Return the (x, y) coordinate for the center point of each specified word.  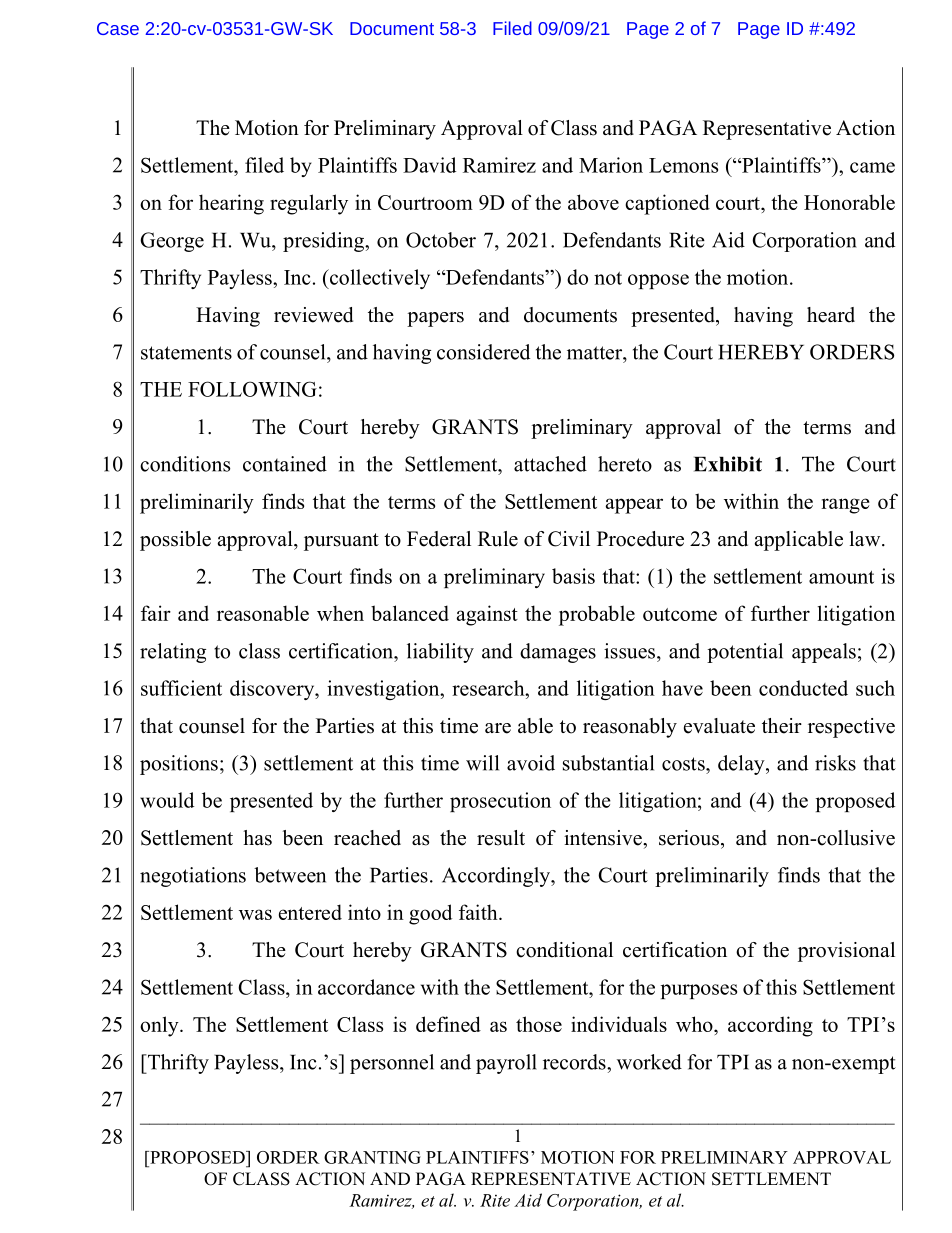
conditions (185, 464)
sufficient (181, 688)
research (489, 688)
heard (831, 315)
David (429, 165)
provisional (846, 952)
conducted (803, 688)
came (872, 167)
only (160, 1026)
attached (550, 464)
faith (479, 912)
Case (118, 28)
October (441, 240)
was (255, 914)
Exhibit (728, 464)
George (172, 242)
